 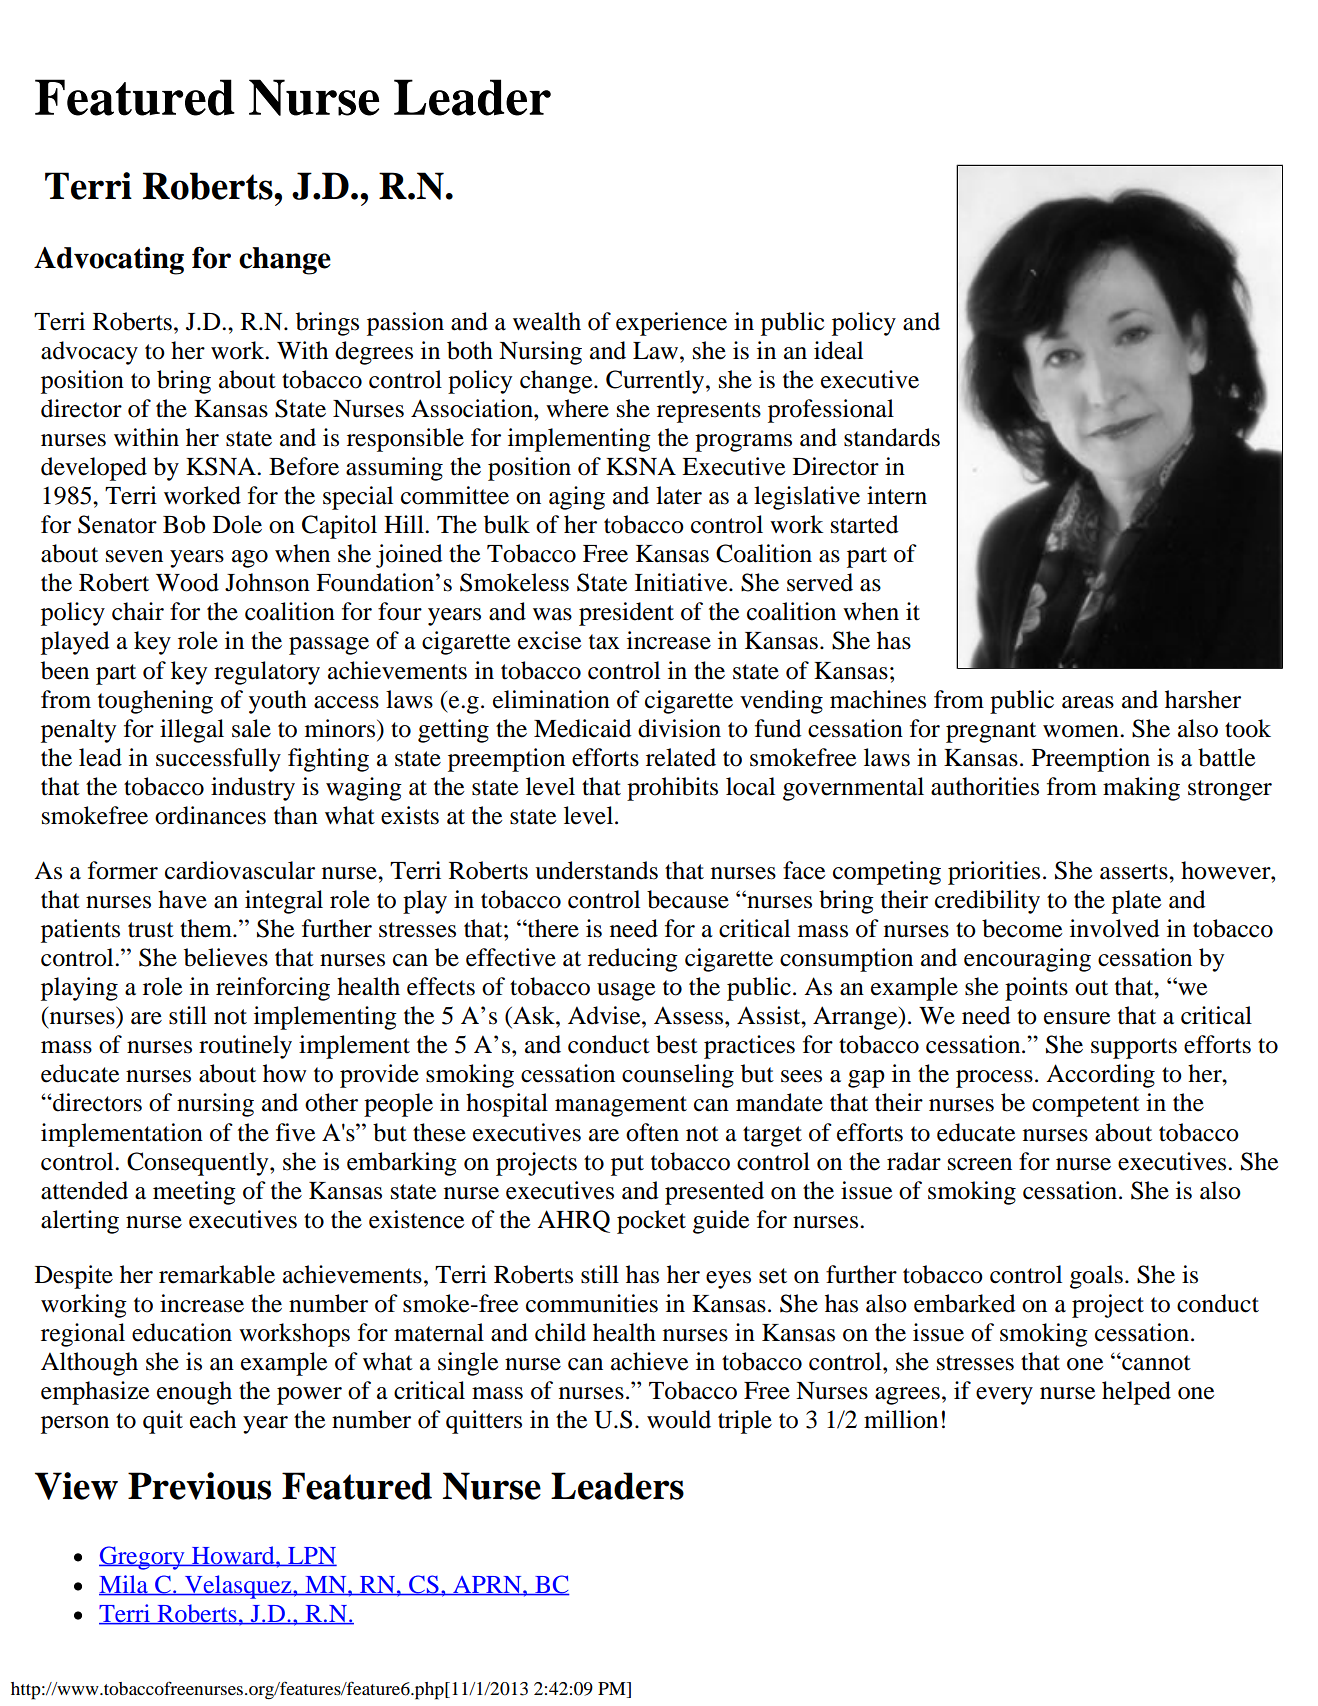 I want to click on Advocating, so click(x=109, y=261).
